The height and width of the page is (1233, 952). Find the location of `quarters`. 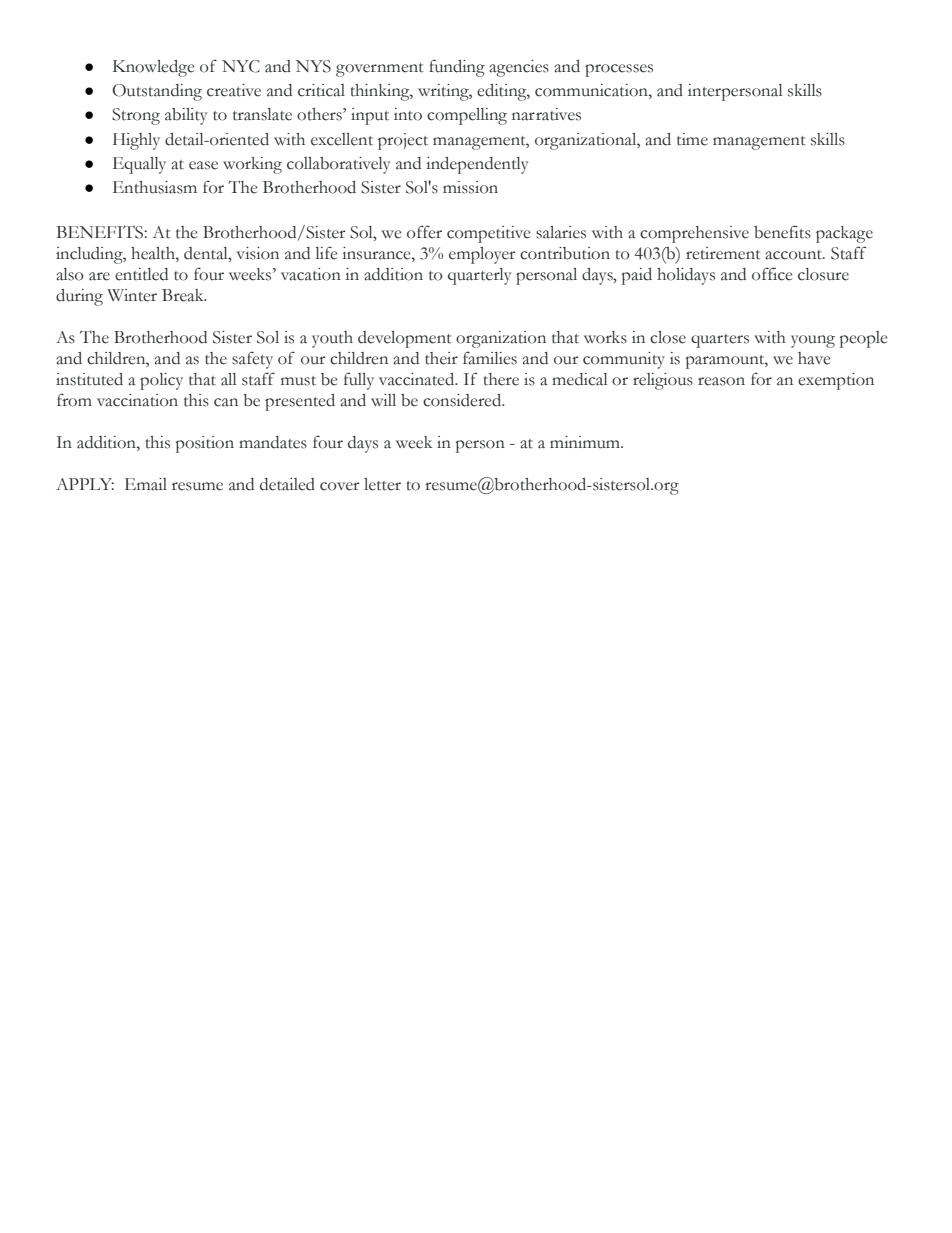

quarters is located at coordinates (720, 341).
